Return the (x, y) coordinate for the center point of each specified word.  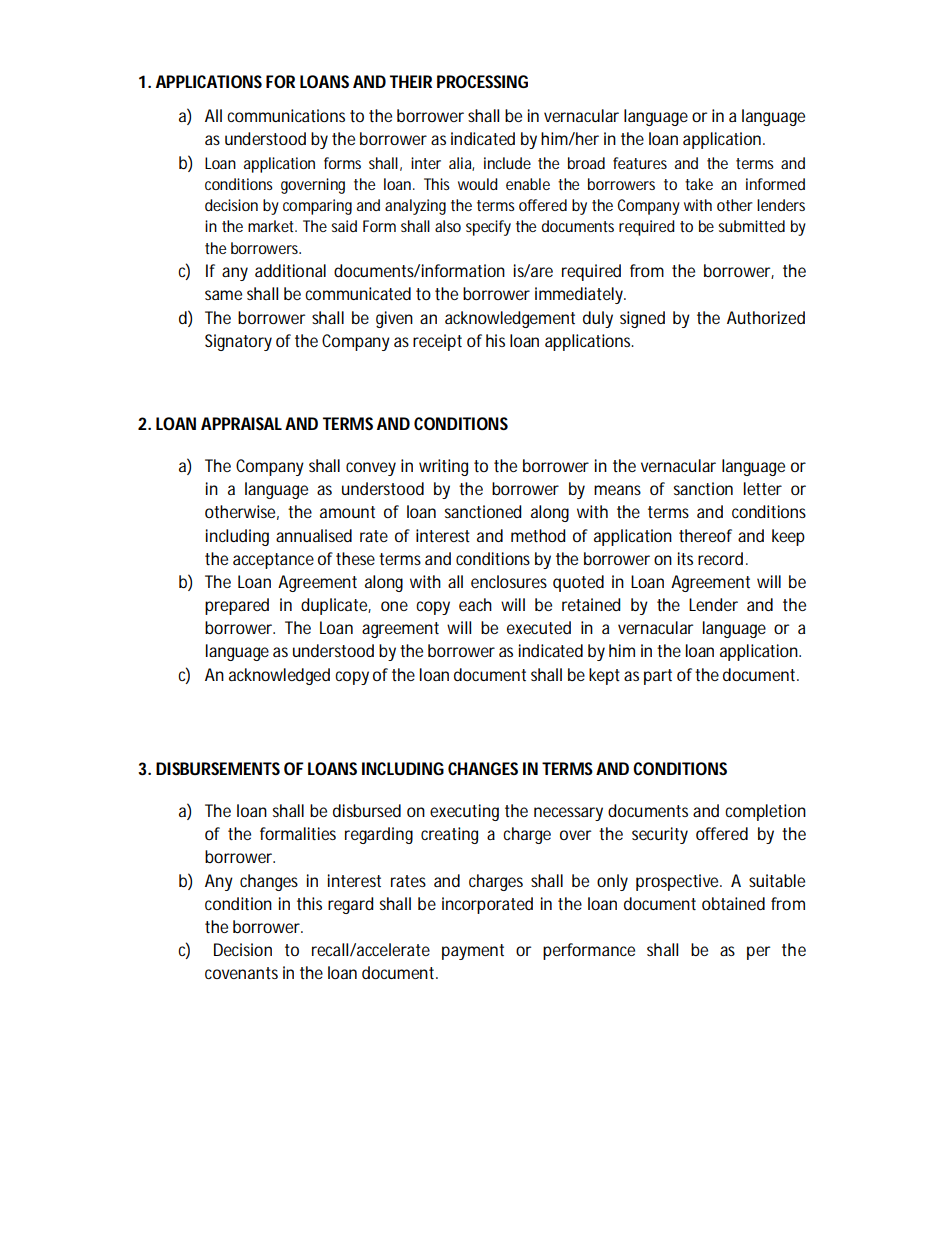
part (658, 677)
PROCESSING (482, 81)
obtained (733, 903)
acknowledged (279, 676)
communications (286, 115)
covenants (241, 973)
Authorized (766, 317)
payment (473, 952)
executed (539, 627)
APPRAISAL (241, 423)
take (699, 184)
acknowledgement (510, 319)
